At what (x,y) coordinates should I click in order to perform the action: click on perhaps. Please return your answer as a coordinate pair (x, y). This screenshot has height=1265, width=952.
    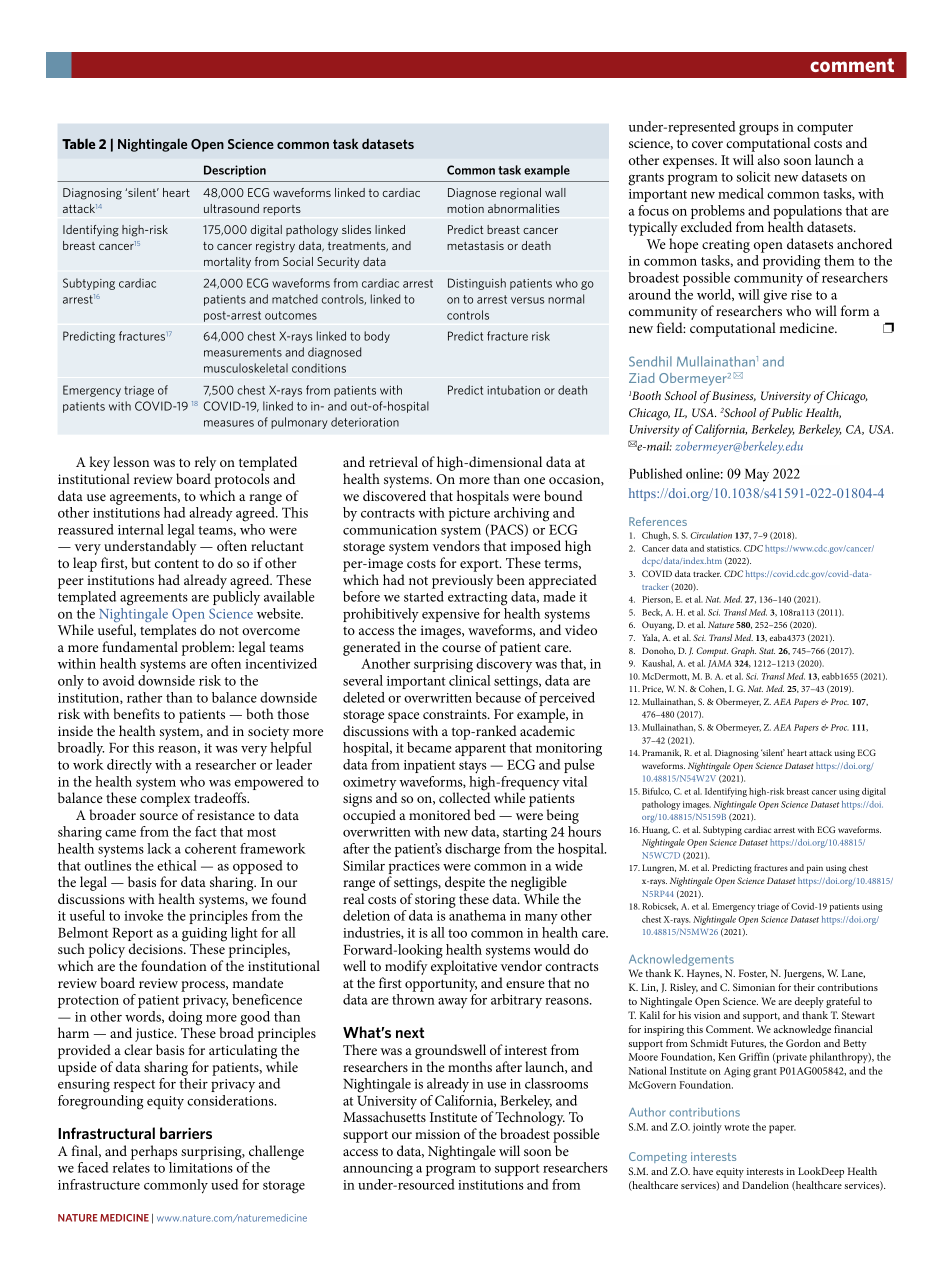
    Looking at the image, I should click on (154, 1152).
